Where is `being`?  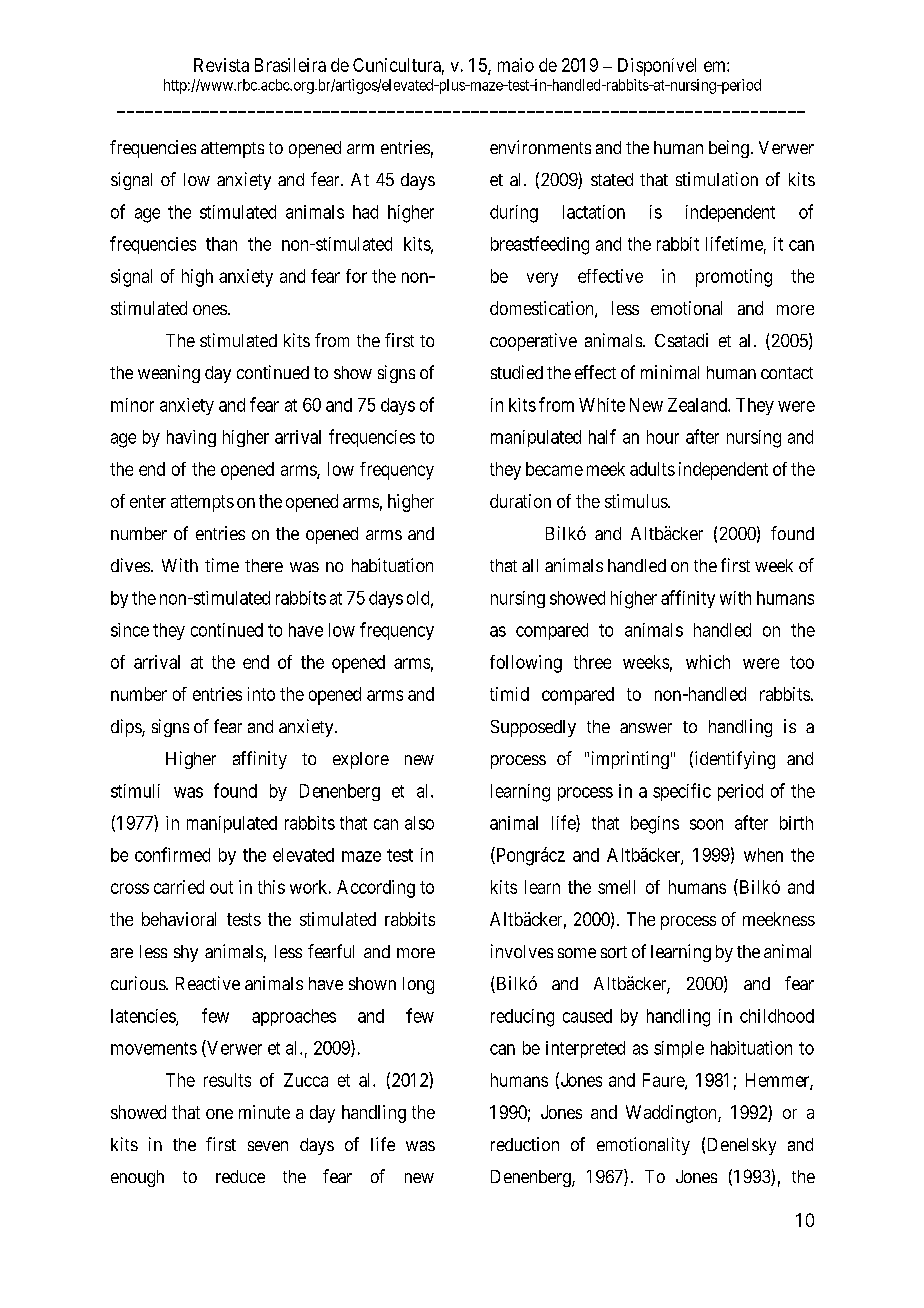
being is located at coordinates (729, 149).
